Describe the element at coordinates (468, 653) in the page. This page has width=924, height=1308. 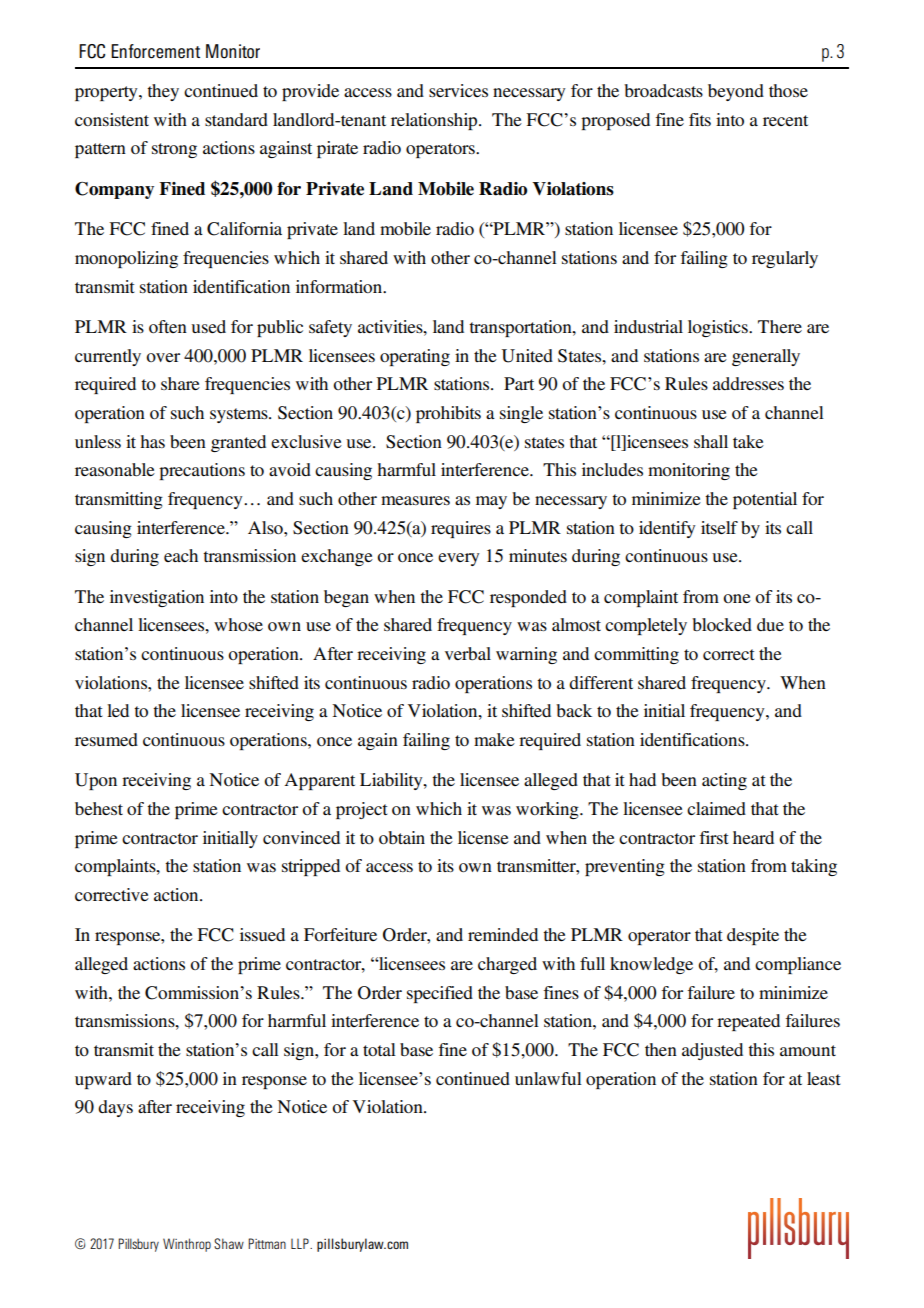
I see `verbal` at that location.
